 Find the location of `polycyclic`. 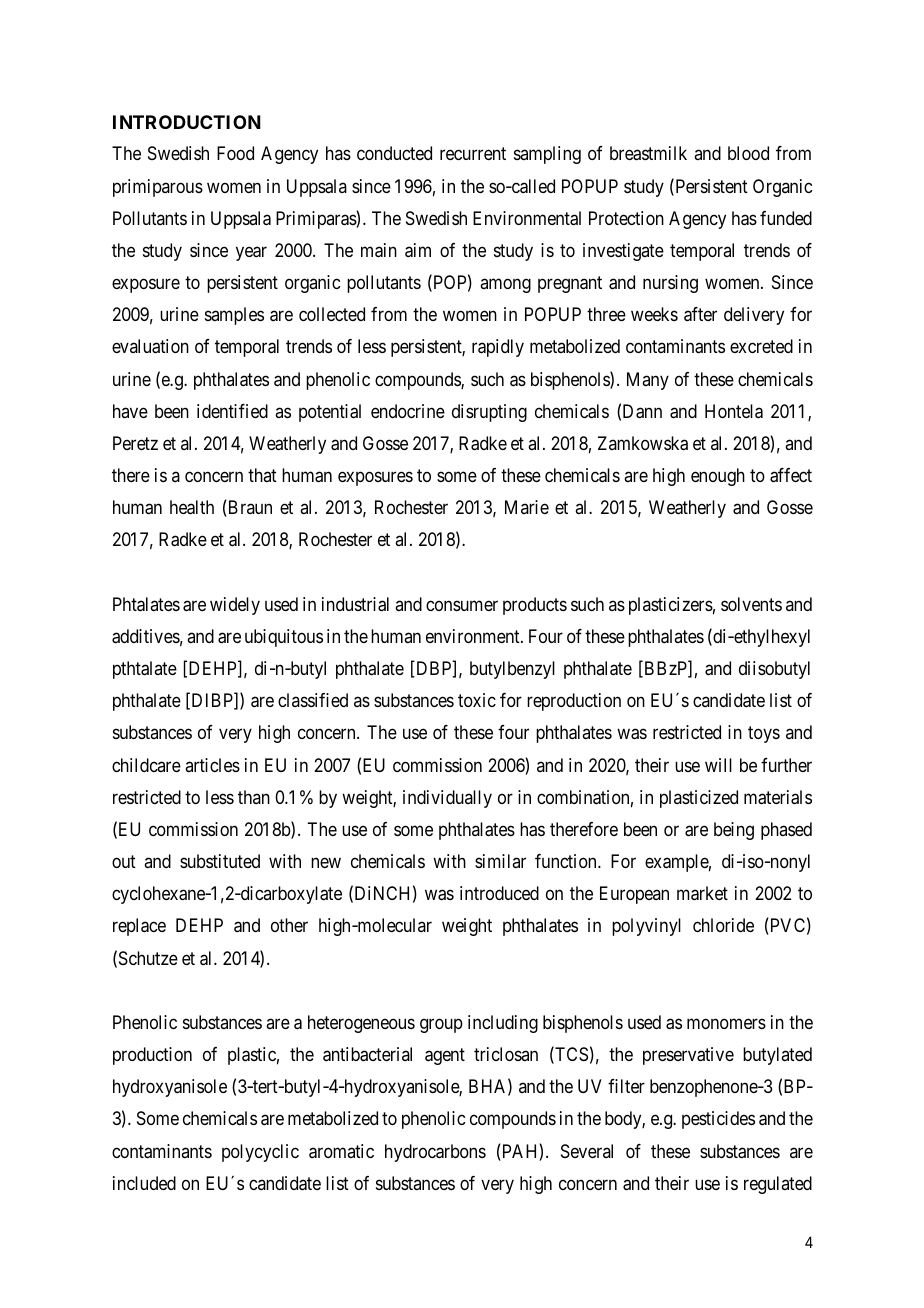

polycyclic is located at coordinates (260, 1153).
